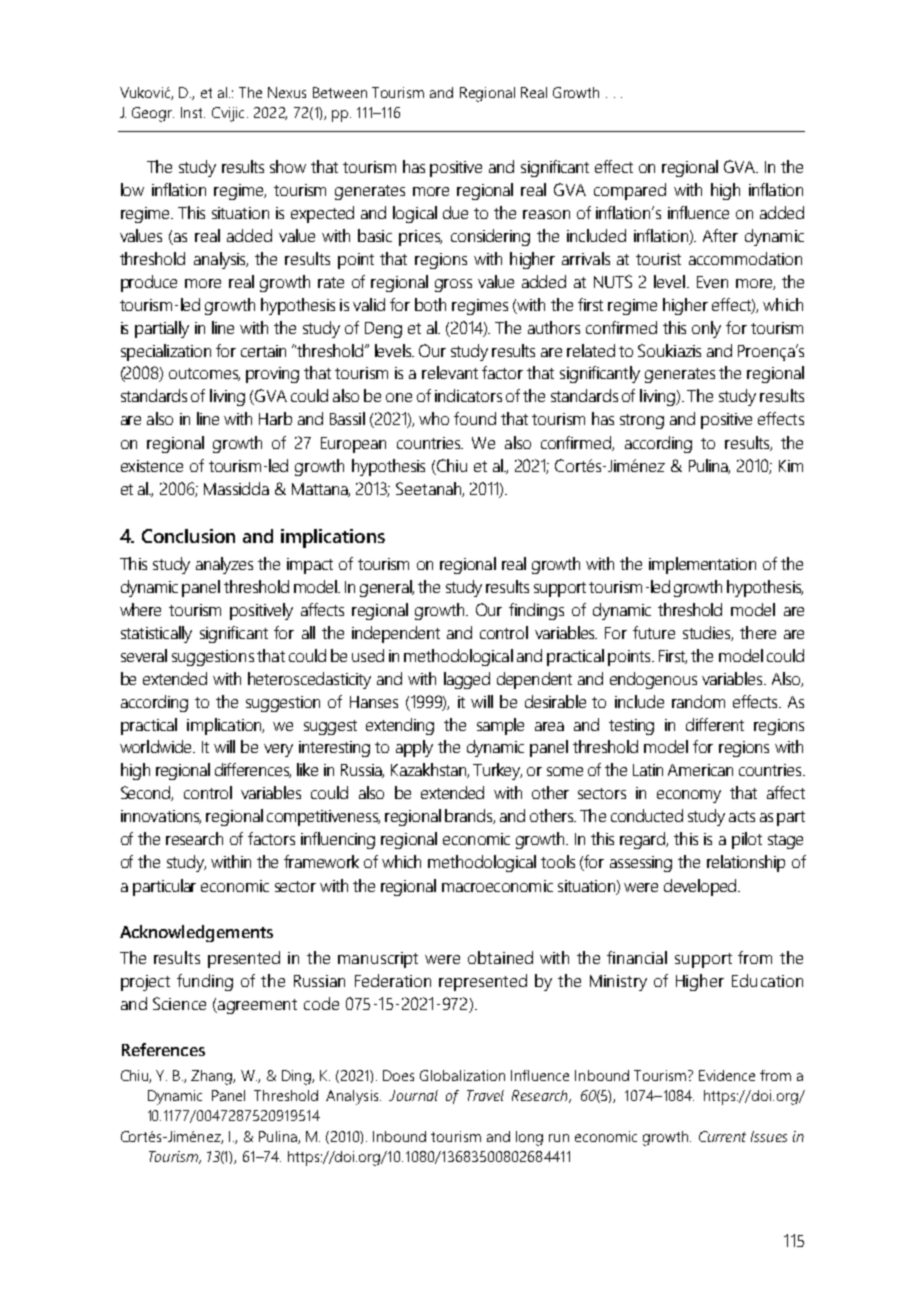 The height and width of the image is (1305, 924). Describe the element at coordinates (193, 112) in the image. I see `Inst` at that location.
